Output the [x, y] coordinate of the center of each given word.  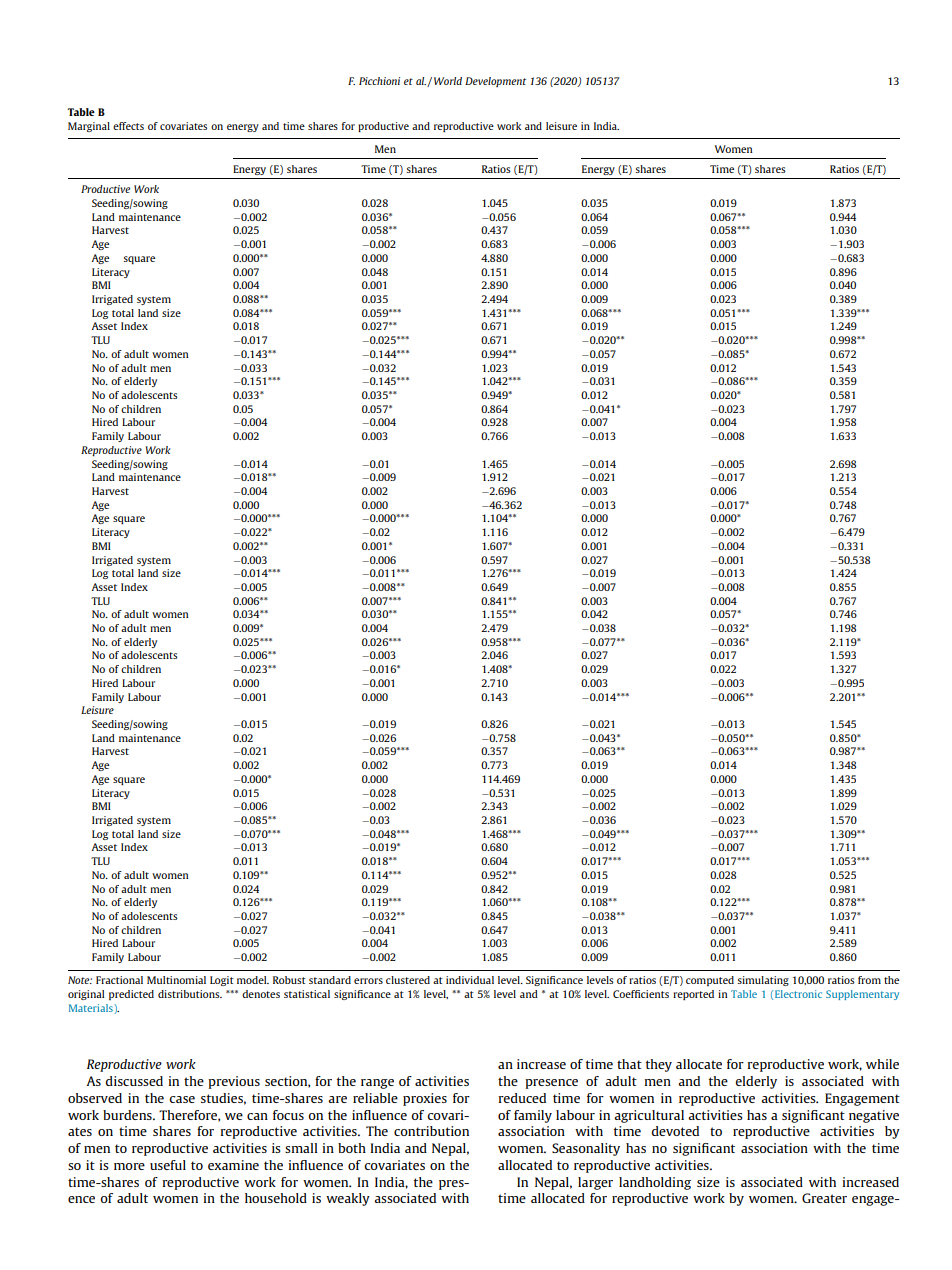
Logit [222, 981]
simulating [763, 981]
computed [710, 981]
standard [330, 980]
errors [368, 981]
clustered [408, 980]
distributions [190, 994]
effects [128, 126]
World [448, 81]
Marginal [89, 127]
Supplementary [862, 995]
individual [470, 980]
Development [495, 82]
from [869, 980]
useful [168, 1165]
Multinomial [176, 980]
